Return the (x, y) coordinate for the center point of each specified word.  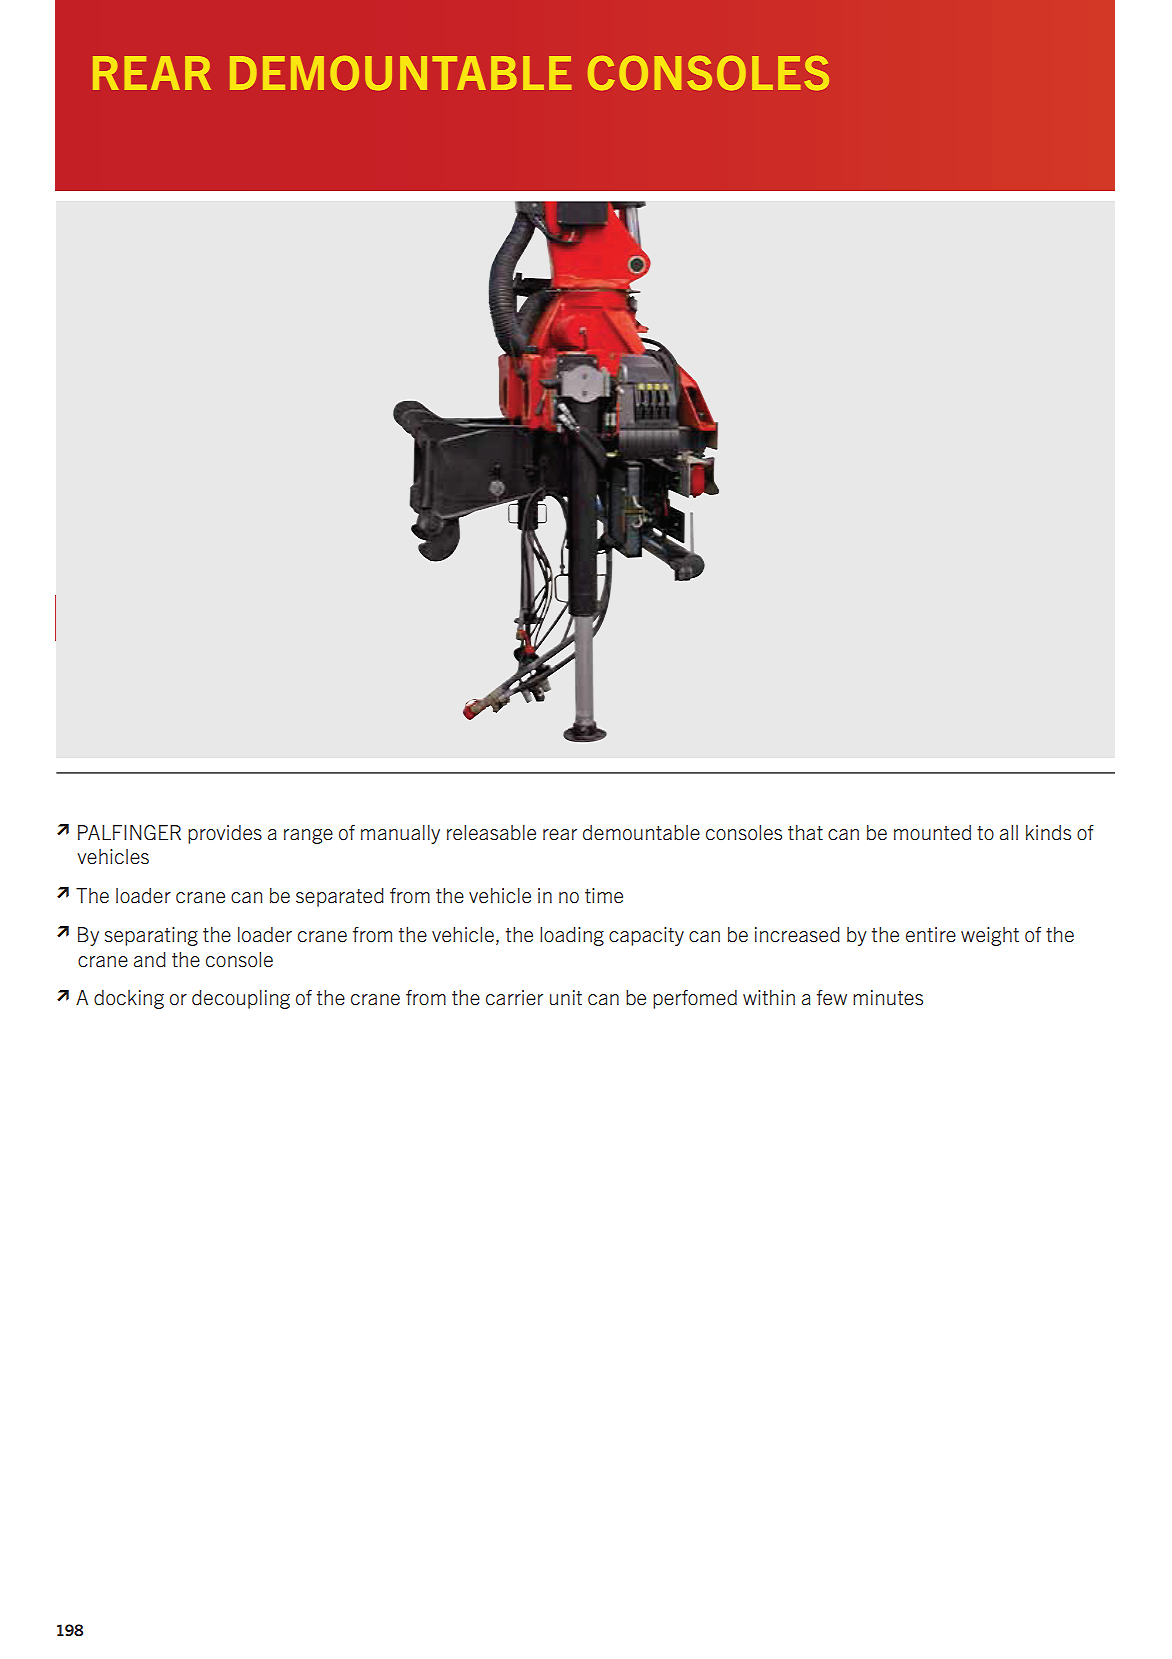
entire (931, 935)
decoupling (241, 999)
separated (340, 897)
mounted (932, 833)
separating (151, 936)
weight (990, 936)
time (604, 896)
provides (225, 834)
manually (400, 834)
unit (566, 998)
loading (572, 936)
